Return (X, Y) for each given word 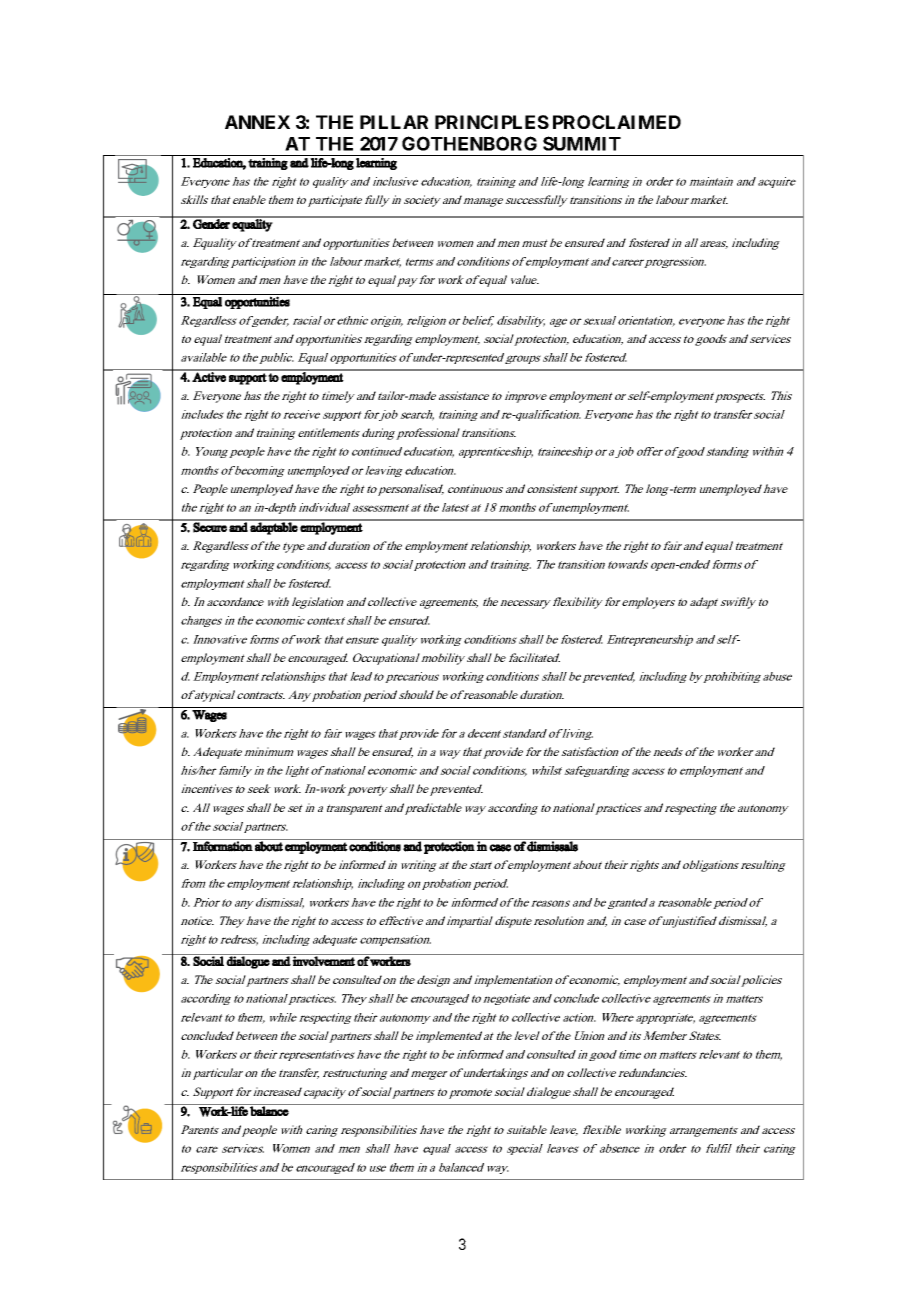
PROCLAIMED (617, 122)
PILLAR (394, 122)
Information (222, 845)
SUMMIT (582, 143)
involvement (324, 960)
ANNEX (257, 122)
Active (209, 376)
